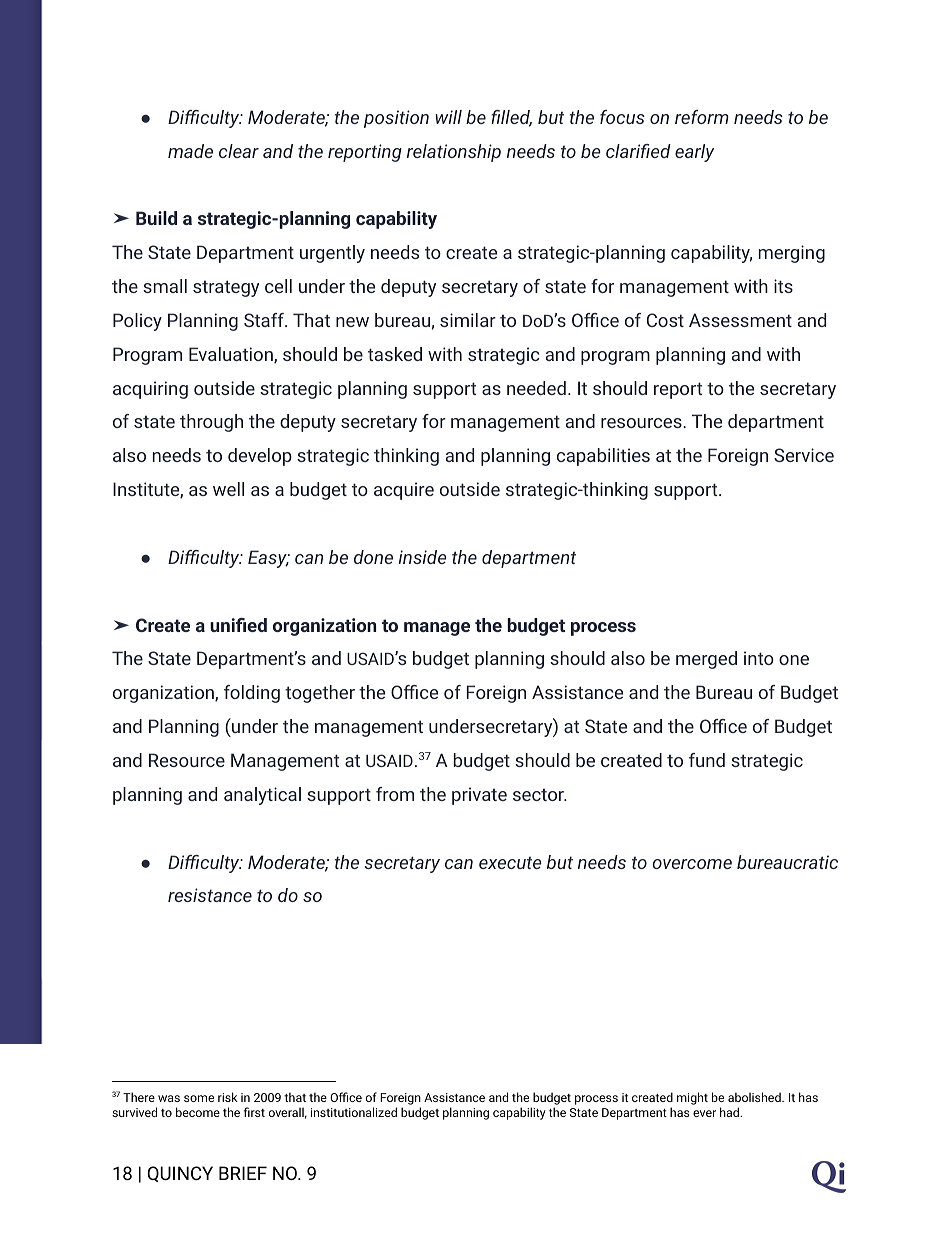 Image resolution: width=952 pixels, height=1233 pixels. I want to click on relationship, so click(454, 153).
